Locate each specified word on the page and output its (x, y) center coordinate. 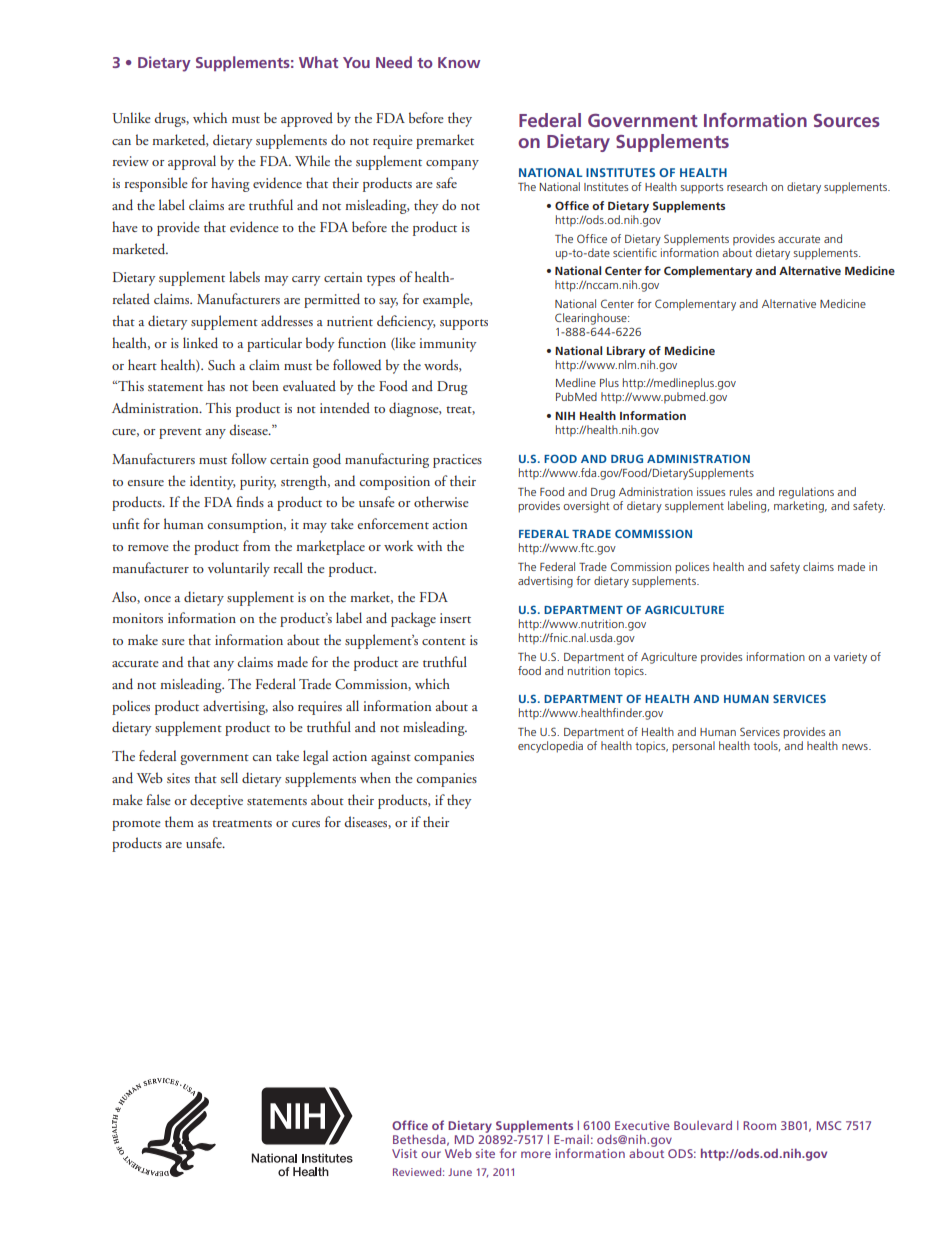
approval (192, 162)
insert (455, 618)
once (157, 599)
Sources (847, 120)
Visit (404, 1153)
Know (459, 62)
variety (850, 658)
